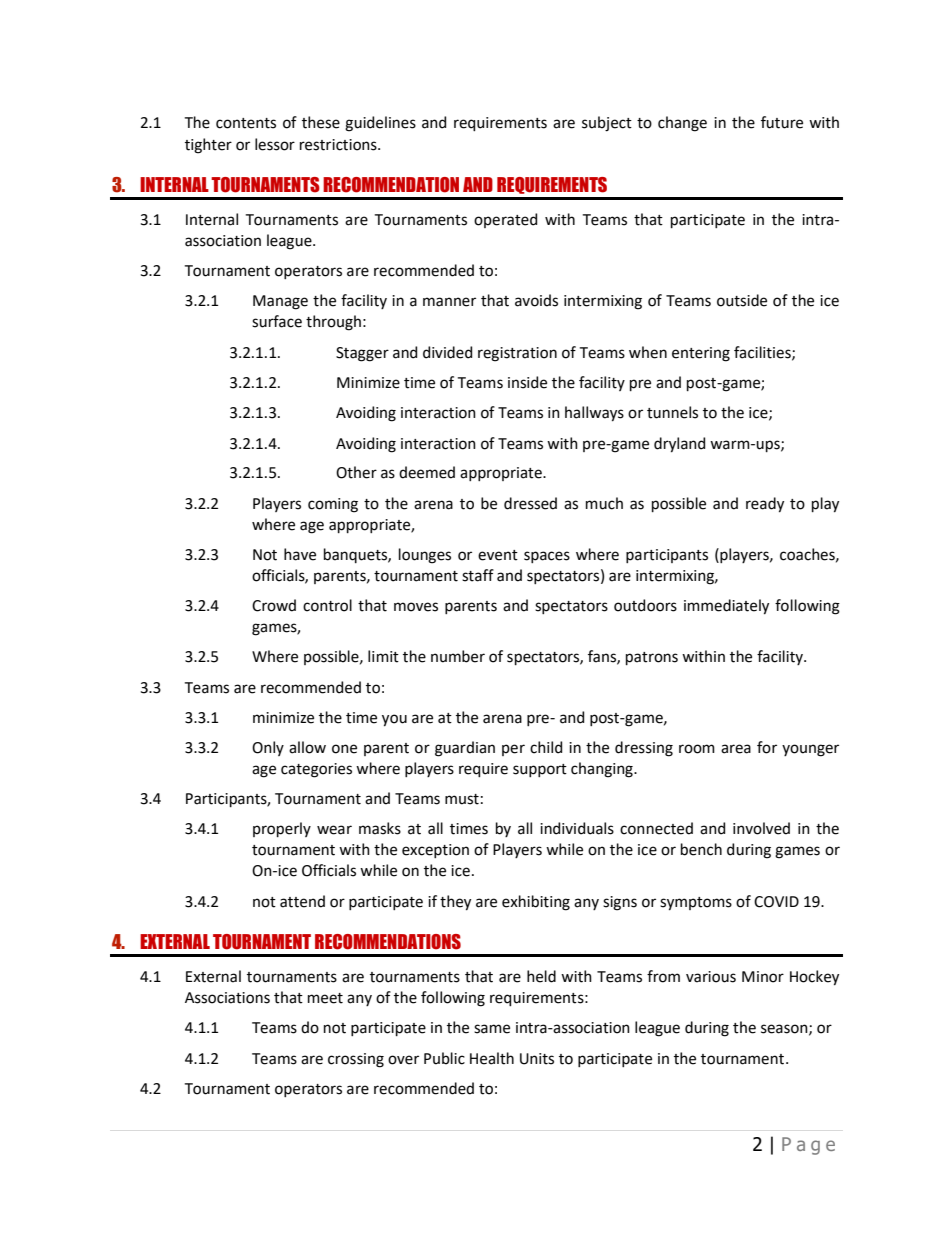 Image resolution: width=952 pixels, height=1233 pixels. Describe the element at coordinates (275, 144) in the page. I see `lessor` at that location.
